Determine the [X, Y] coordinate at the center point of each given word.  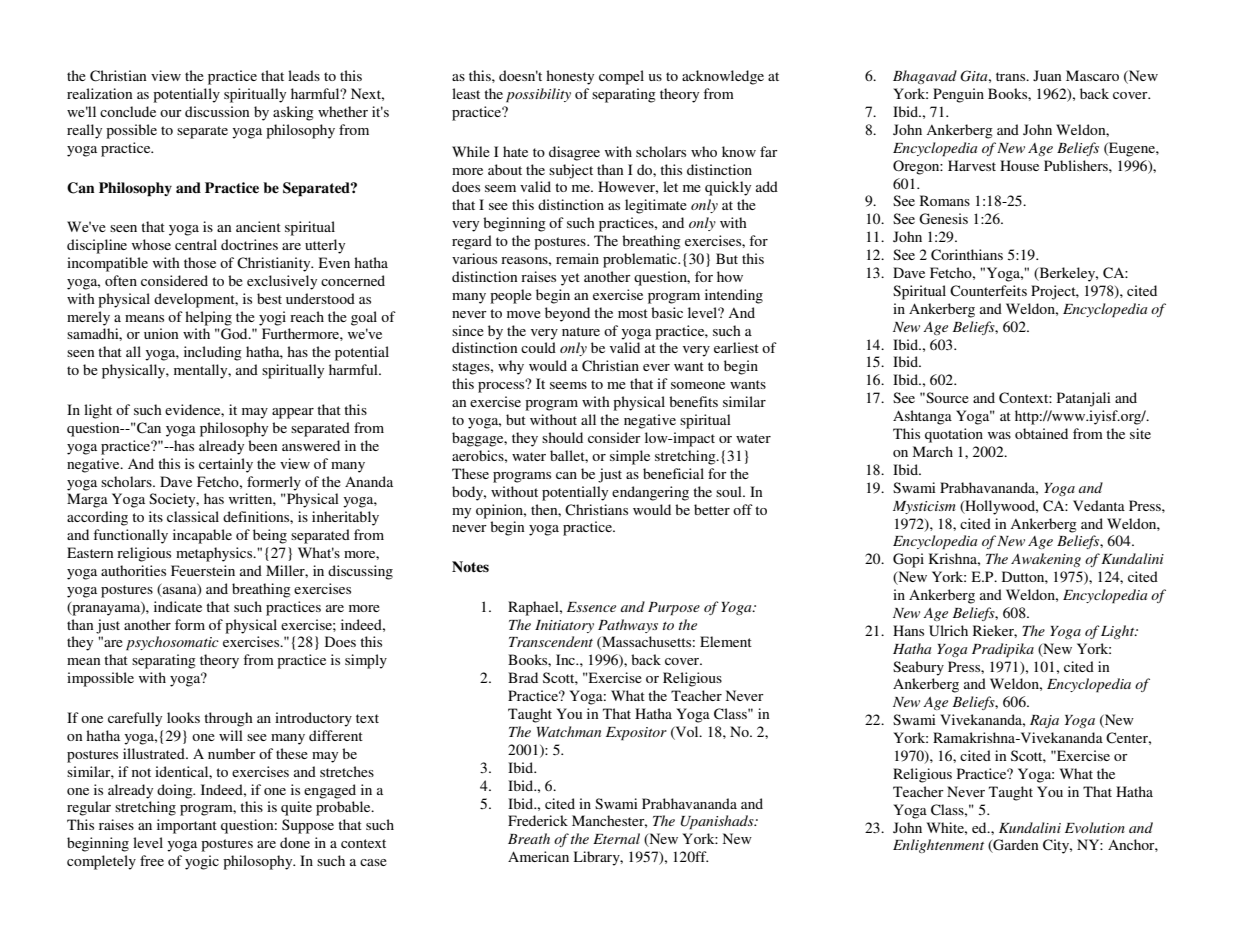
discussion [217, 111]
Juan [1047, 75]
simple [630, 457]
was [999, 435]
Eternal [616, 838]
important [187, 826]
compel [621, 77]
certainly [226, 465]
